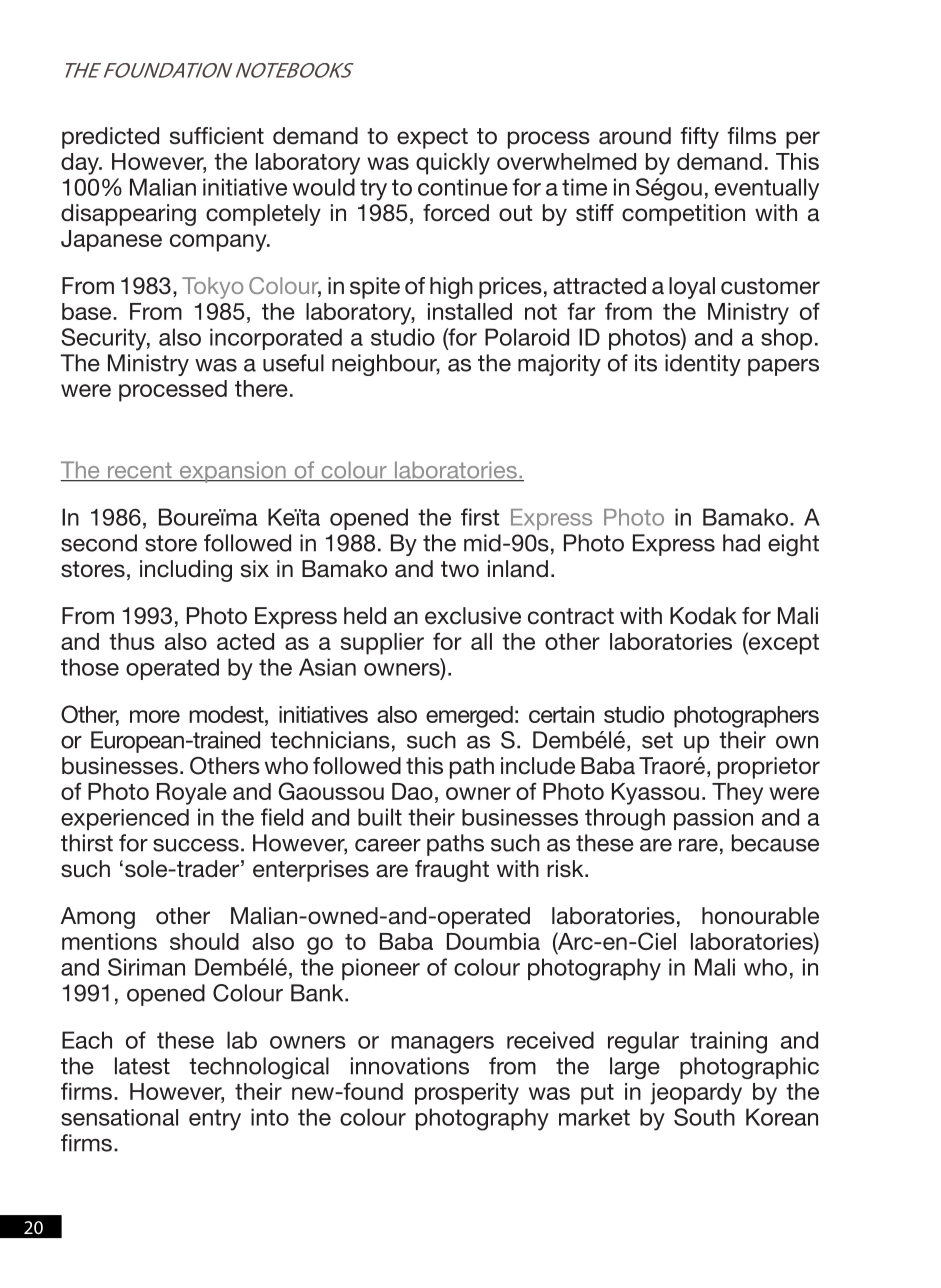 The image size is (941, 1288). I want to click on sufficient, so click(217, 136).
